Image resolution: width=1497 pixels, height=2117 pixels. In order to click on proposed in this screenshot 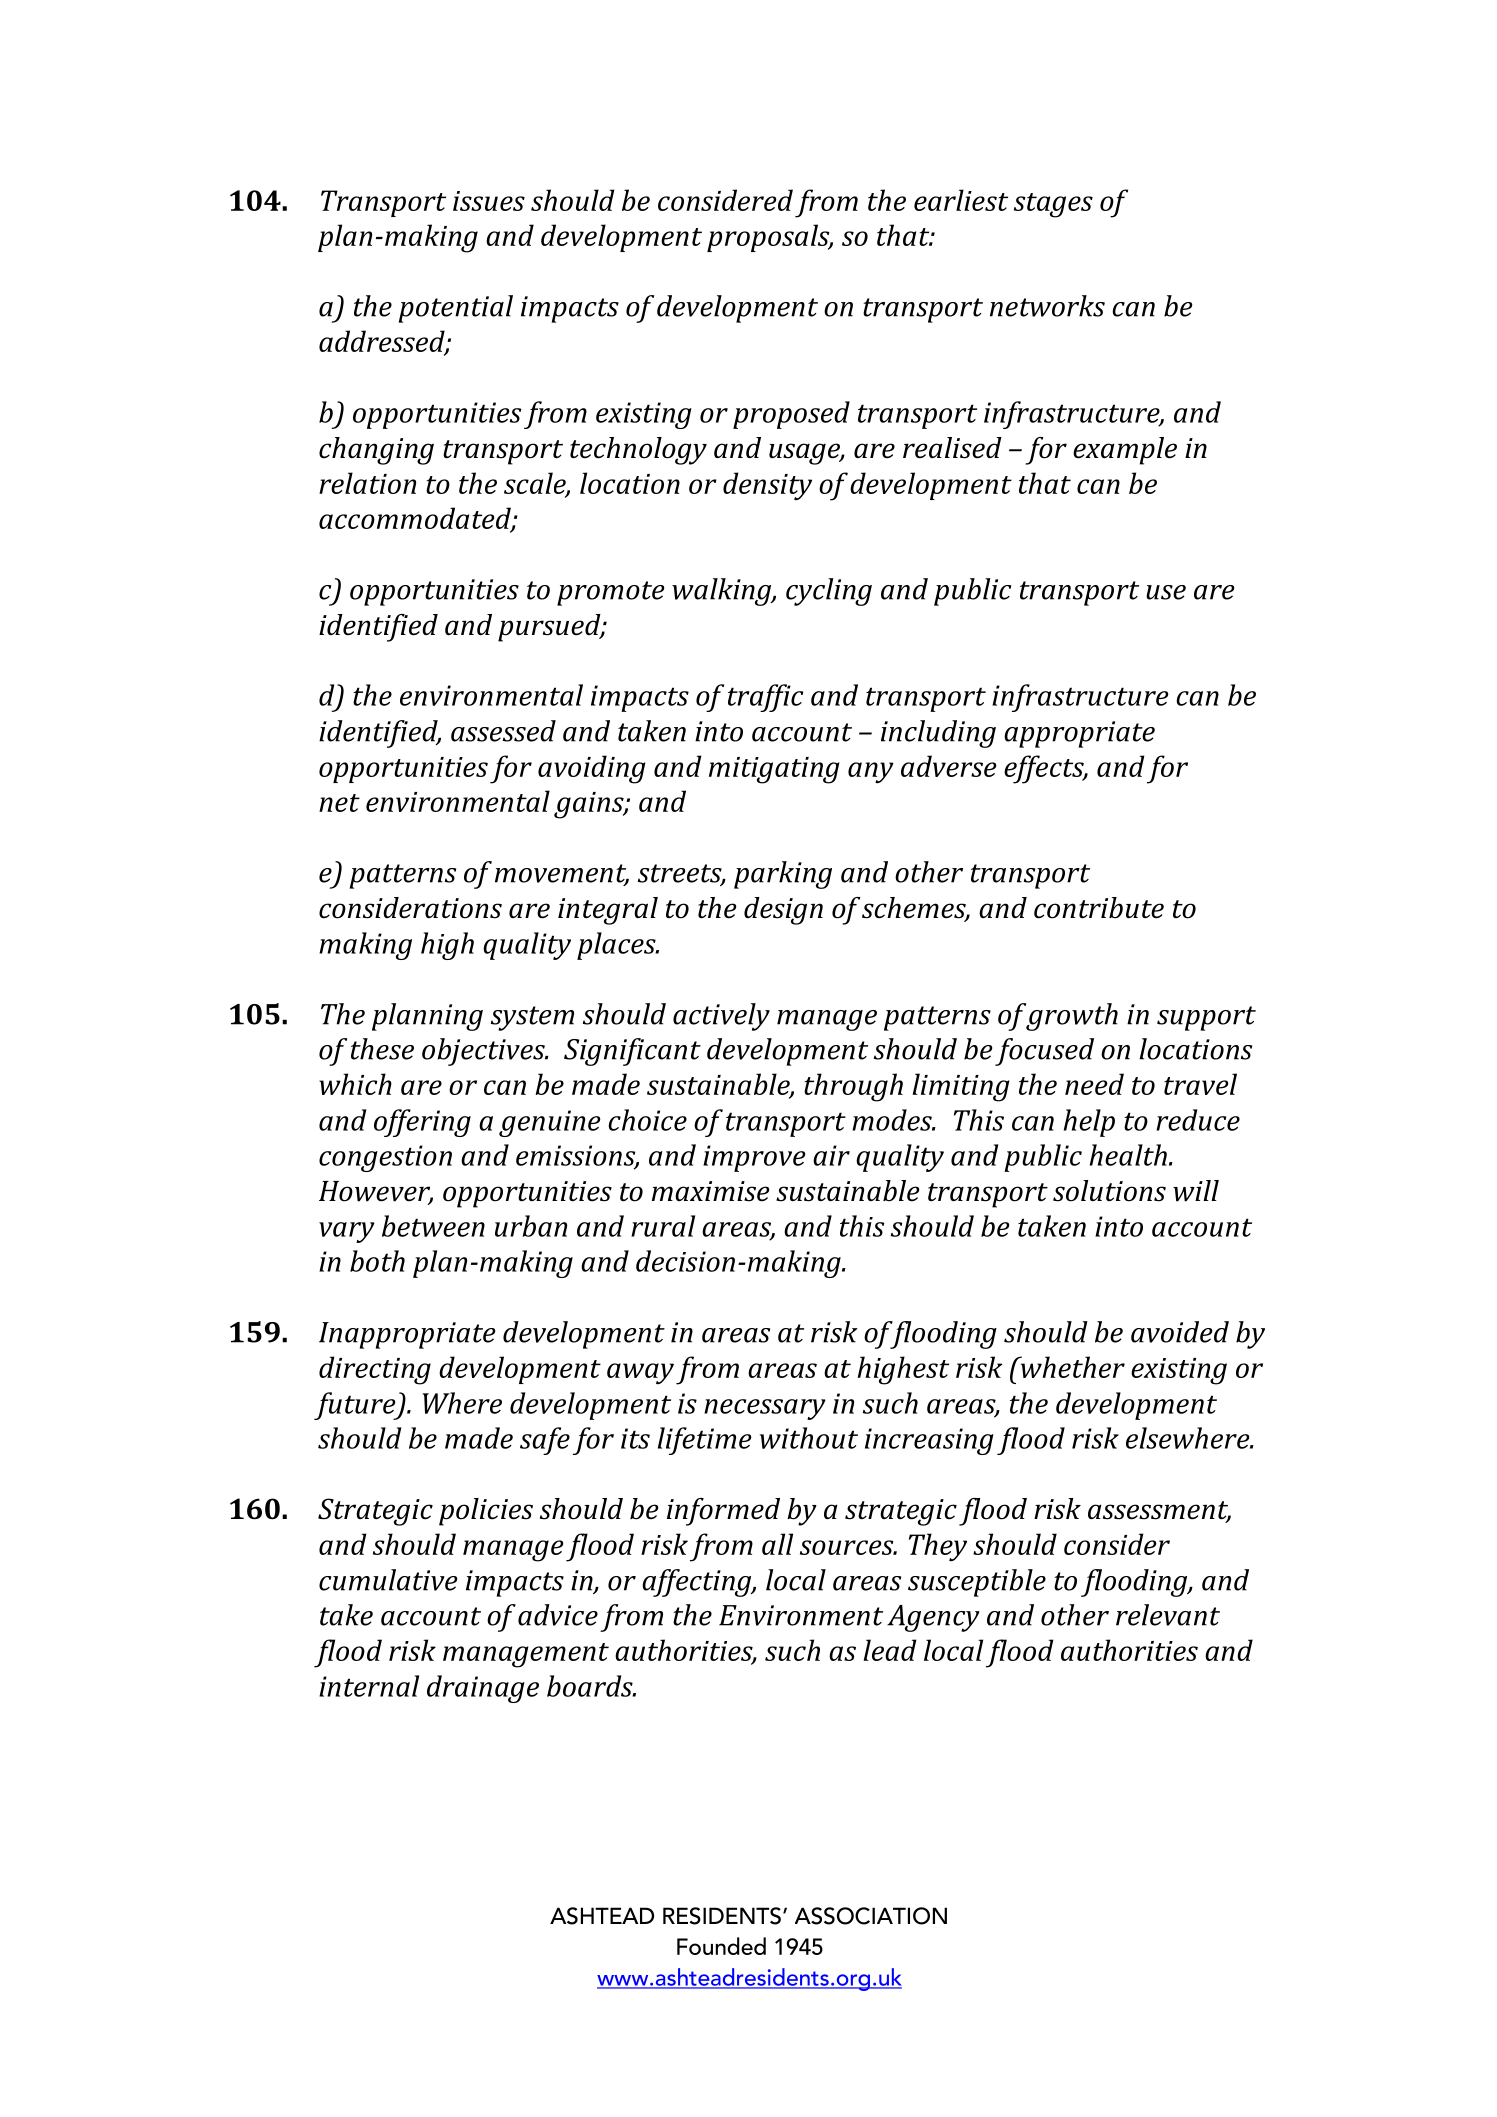, I will do `click(791, 415)`.
